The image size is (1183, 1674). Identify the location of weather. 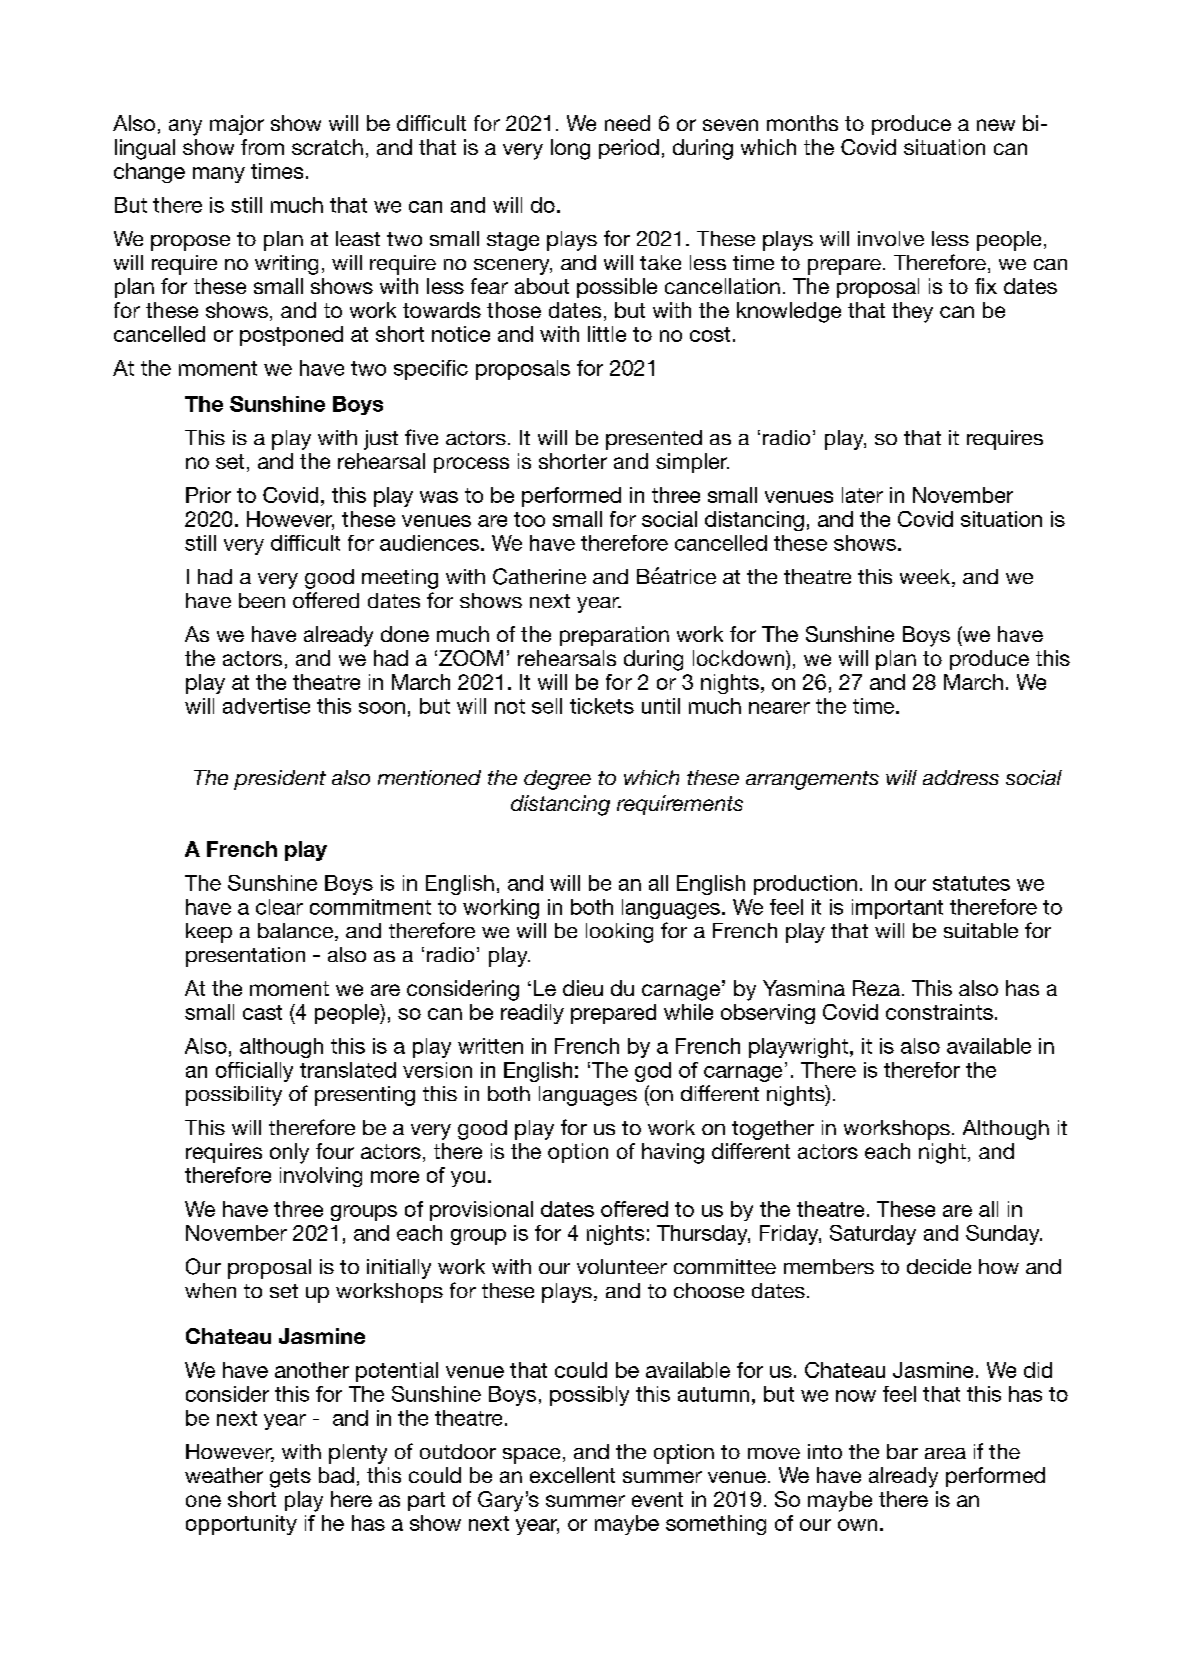
(224, 1475).
